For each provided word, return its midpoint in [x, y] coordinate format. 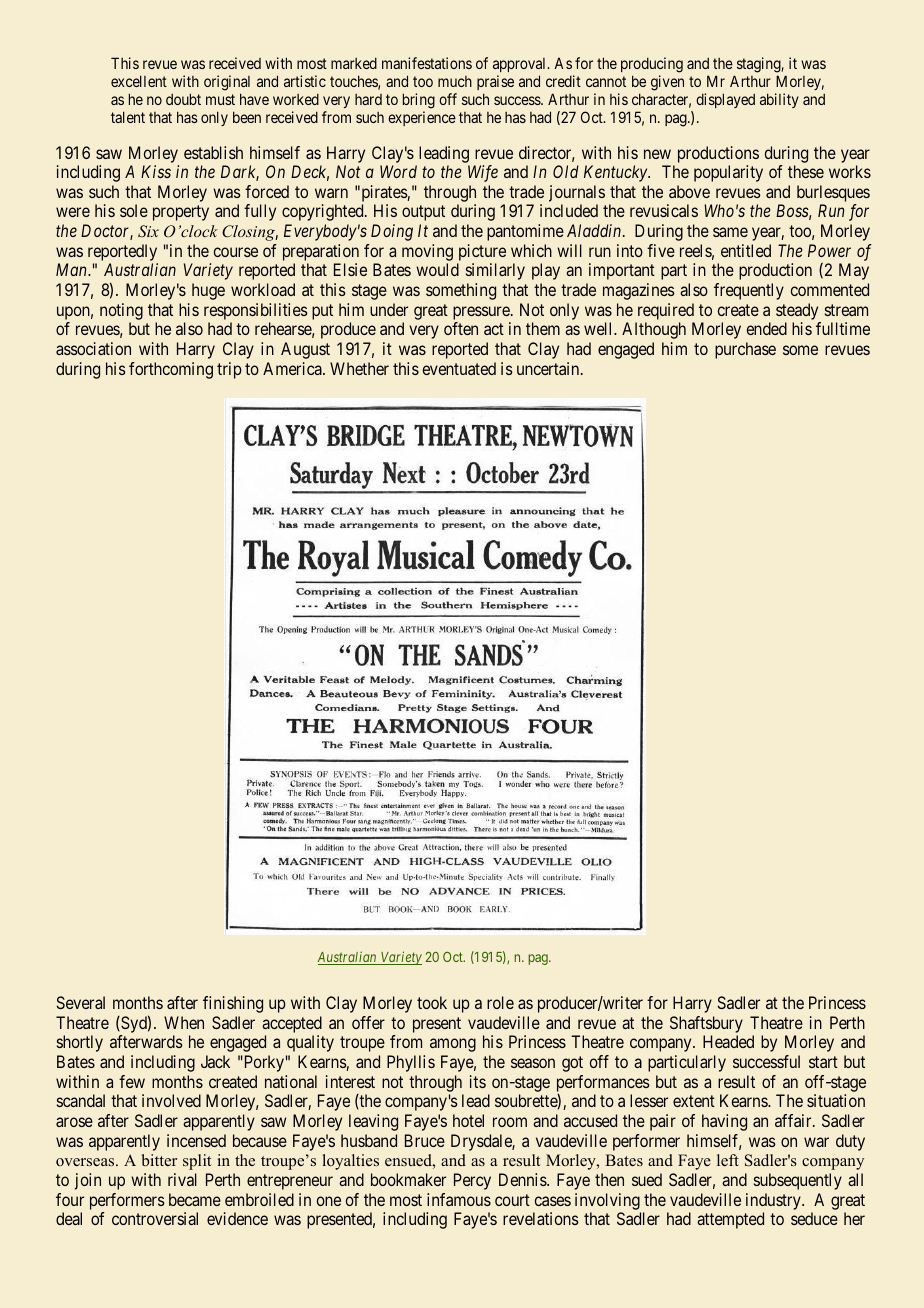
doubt [183, 99]
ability [779, 100]
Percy [472, 1181]
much [455, 81]
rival [182, 1179]
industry [774, 1201]
